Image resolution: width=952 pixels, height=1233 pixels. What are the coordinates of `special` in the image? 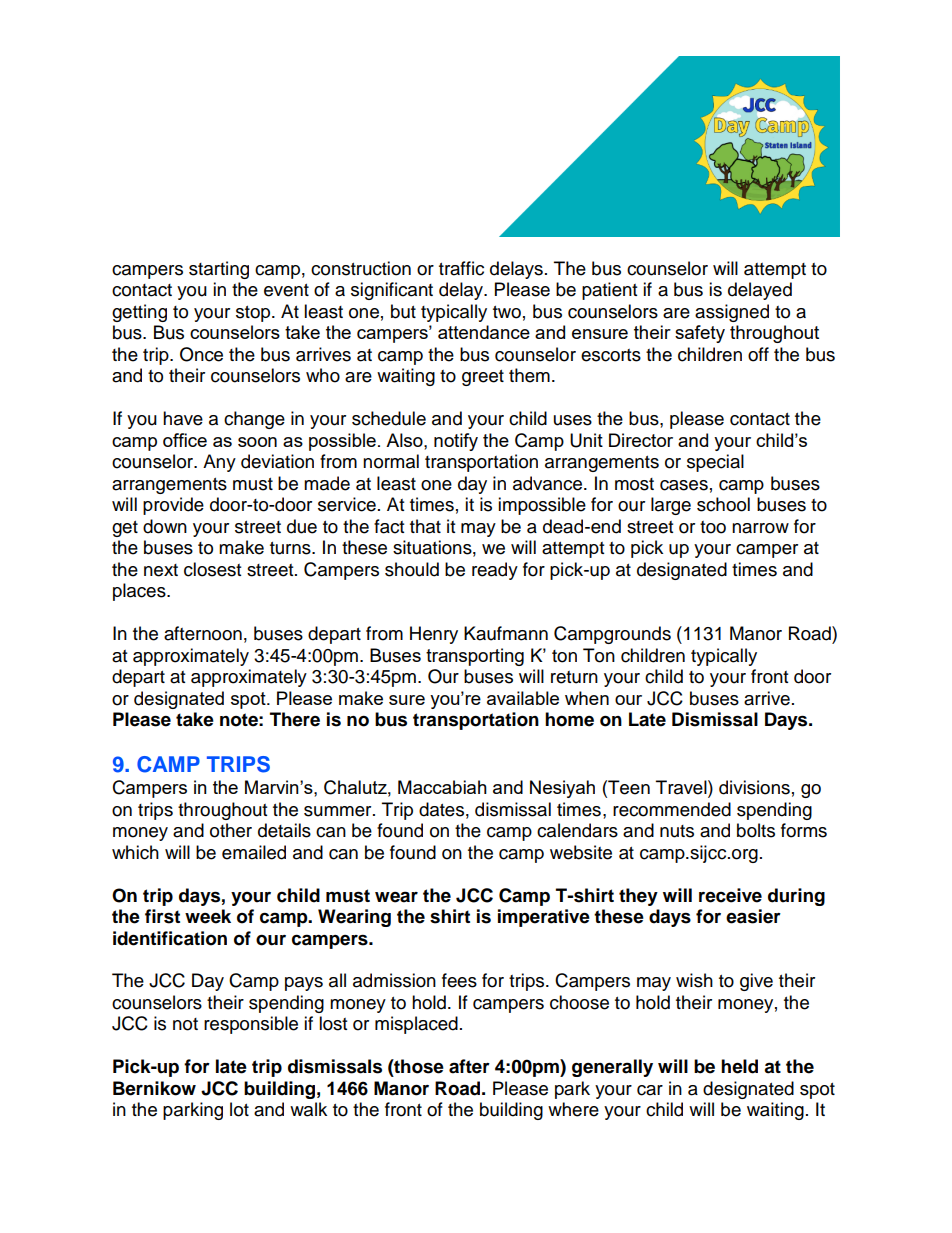 It's located at (715, 463).
